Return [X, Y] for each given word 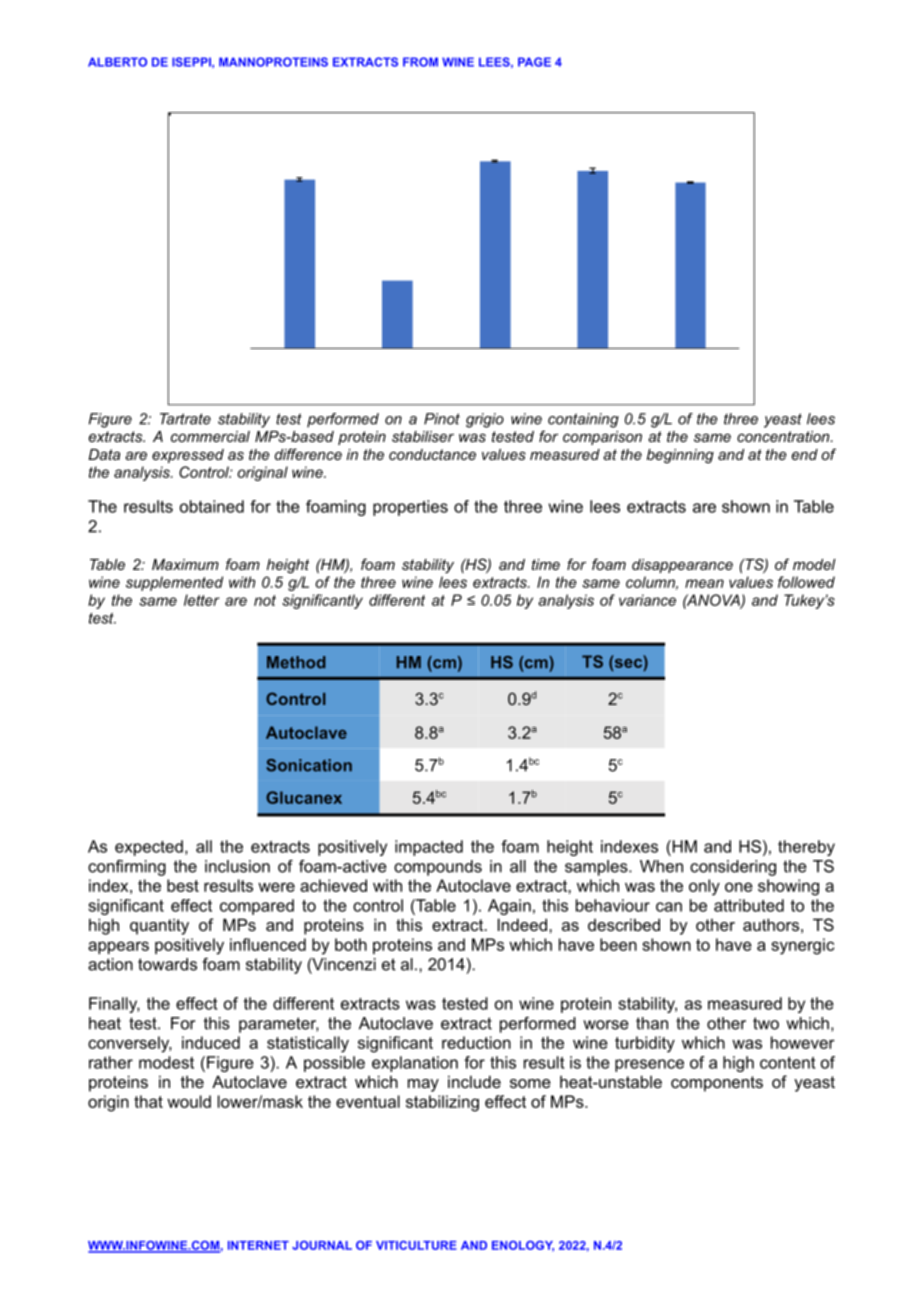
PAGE [534, 62]
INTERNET [258, 1245]
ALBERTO [117, 62]
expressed [188, 456]
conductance [432, 454]
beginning [680, 456]
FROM [420, 62]
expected [149, 848]
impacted [429, 848]
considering [733, 868]
